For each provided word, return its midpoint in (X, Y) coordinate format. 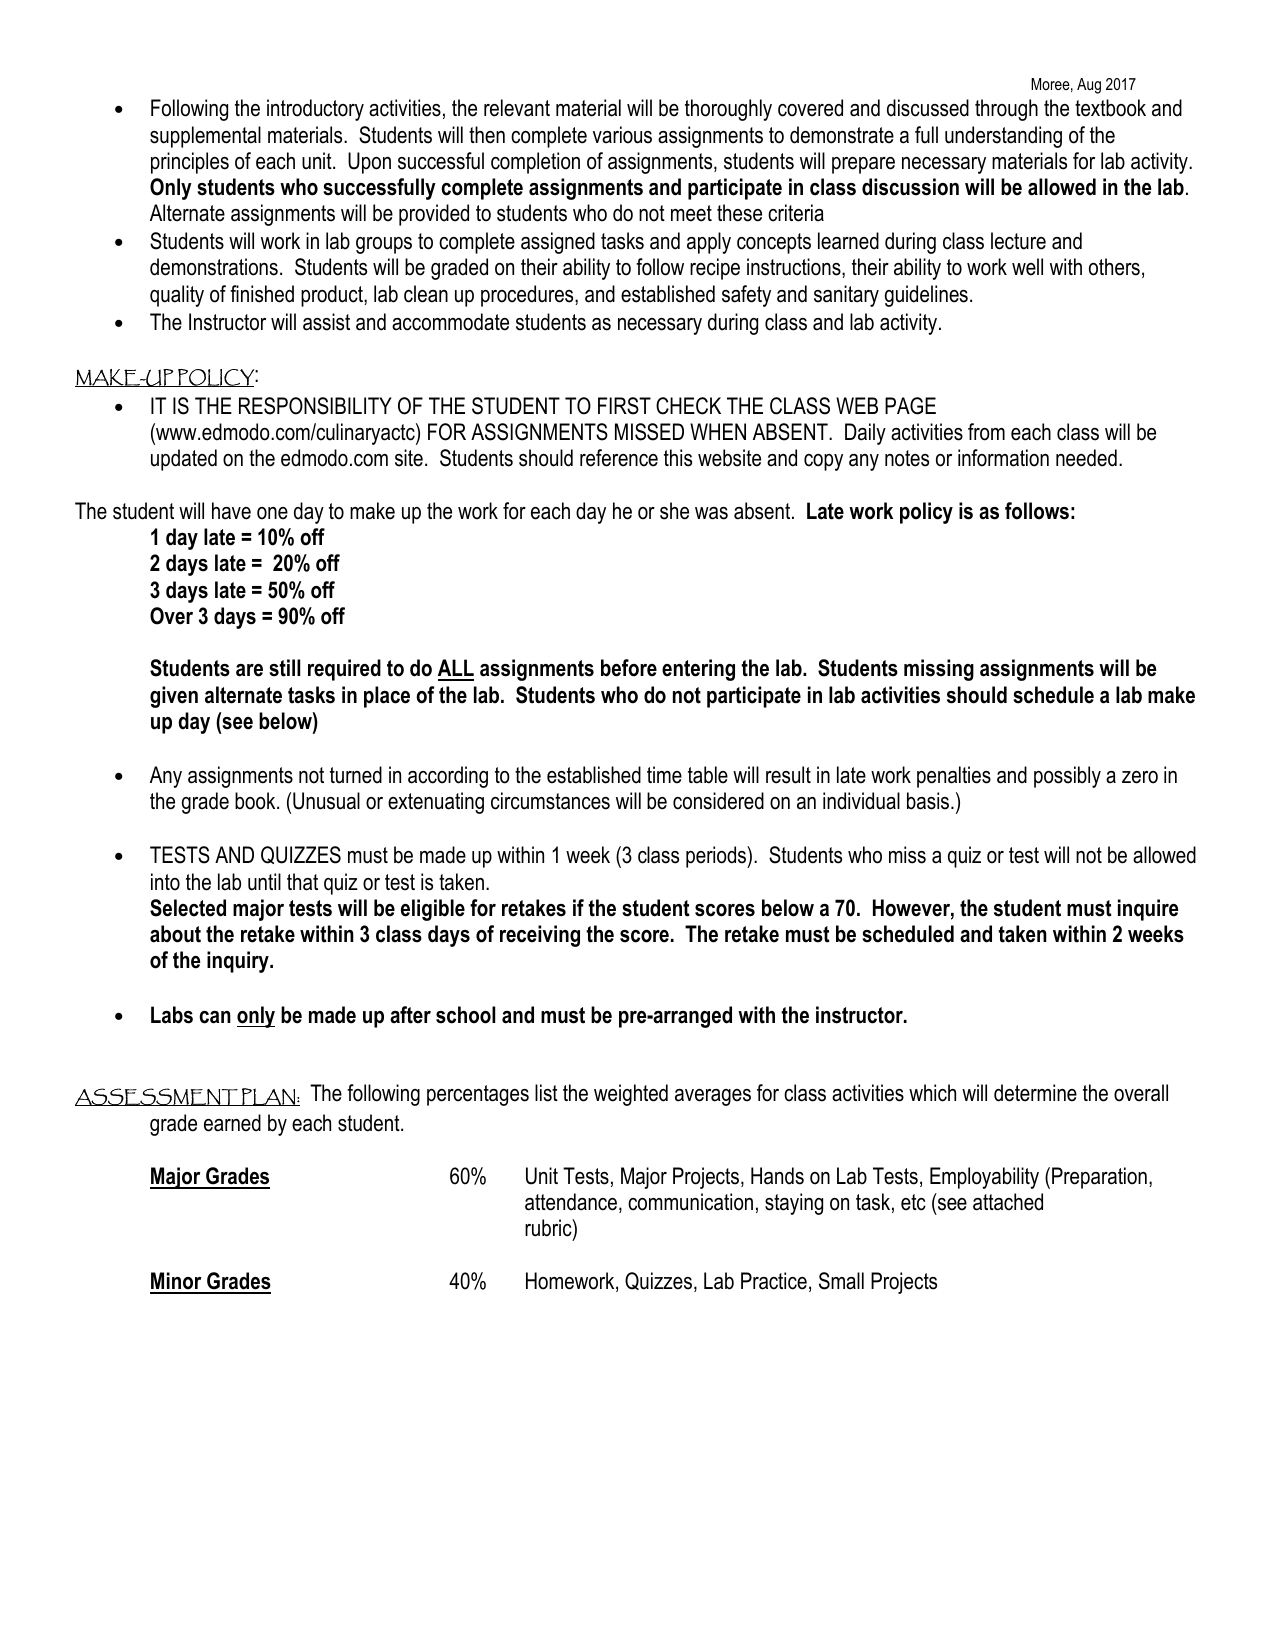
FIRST (624, 406)
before (629, 668)
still (284, 668)
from (986, 432)
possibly (1067, 777)
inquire (1148, 910)
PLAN (268, 1097)
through (1006, 110)
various (622, 135)
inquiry (239, 962)
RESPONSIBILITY (315, 406)
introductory (315, 110)
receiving (540, 936)
